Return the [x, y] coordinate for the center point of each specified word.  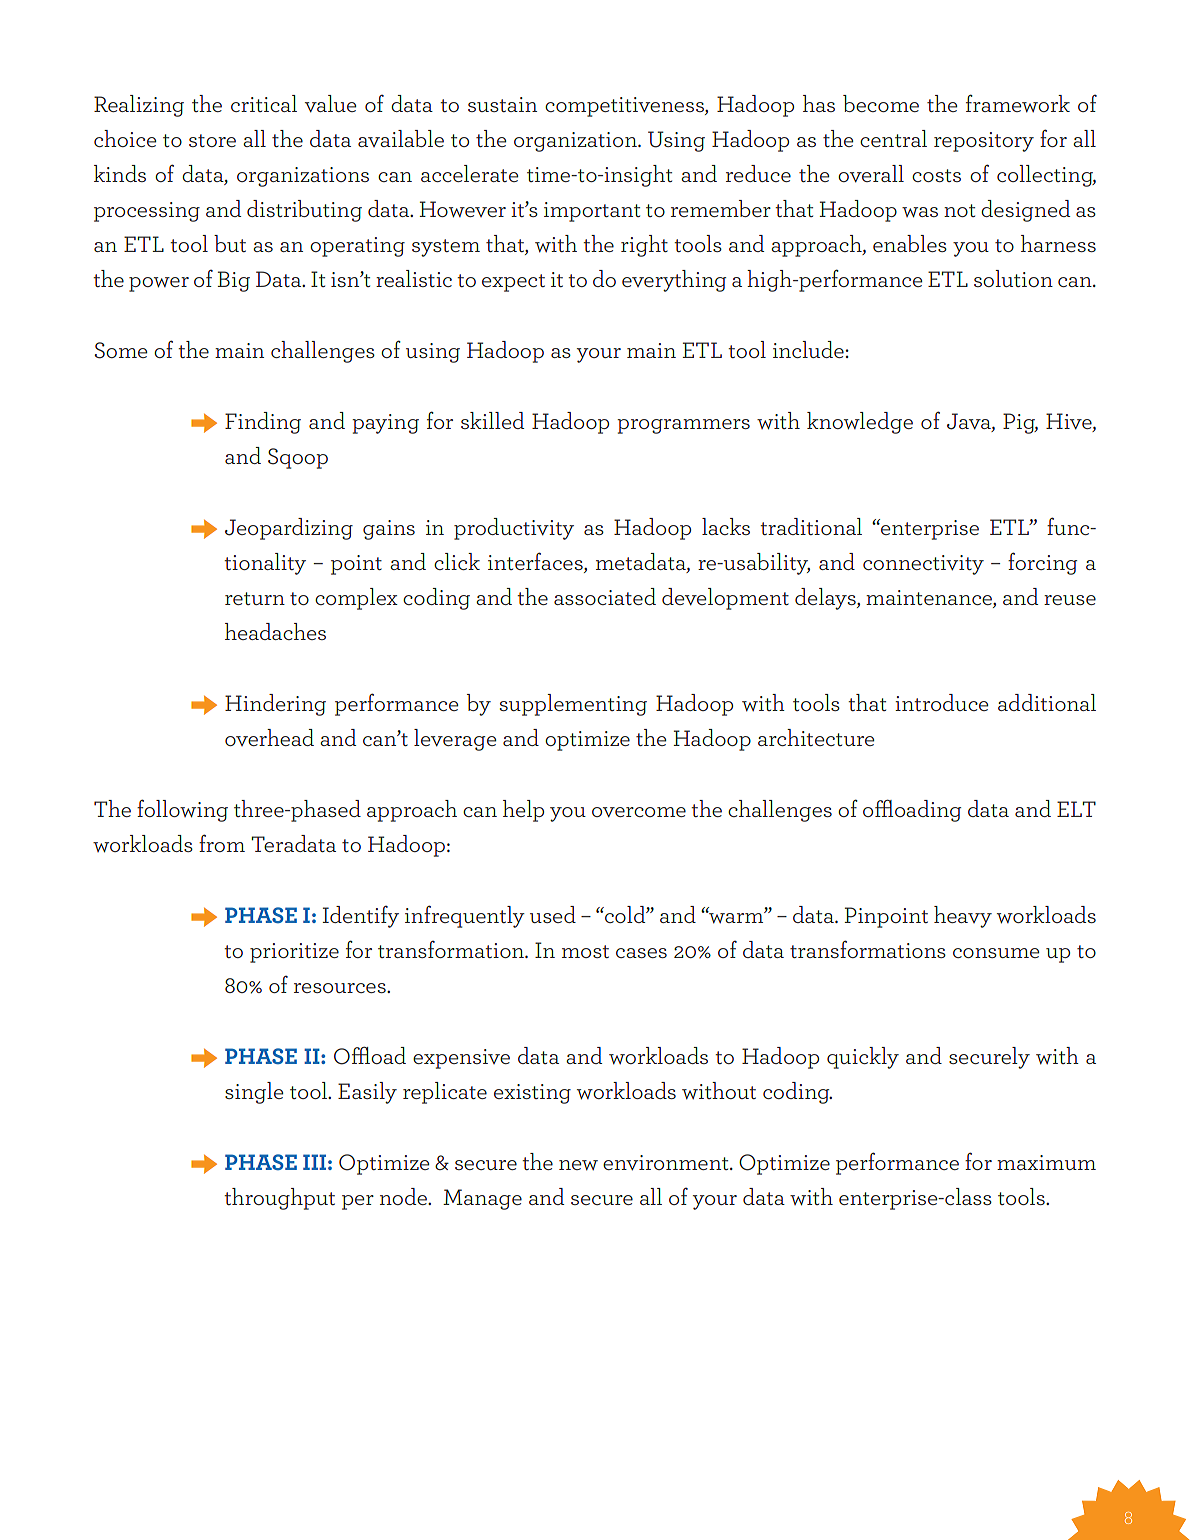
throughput [279, 1199]
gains [389, 530]
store [212, 140]
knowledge [860, 423]
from [222, 843]
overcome [639, 812]
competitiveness [625, 107]
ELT [1076, 809]
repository [984, 142]
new [578, 1165]
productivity [514, 529]
